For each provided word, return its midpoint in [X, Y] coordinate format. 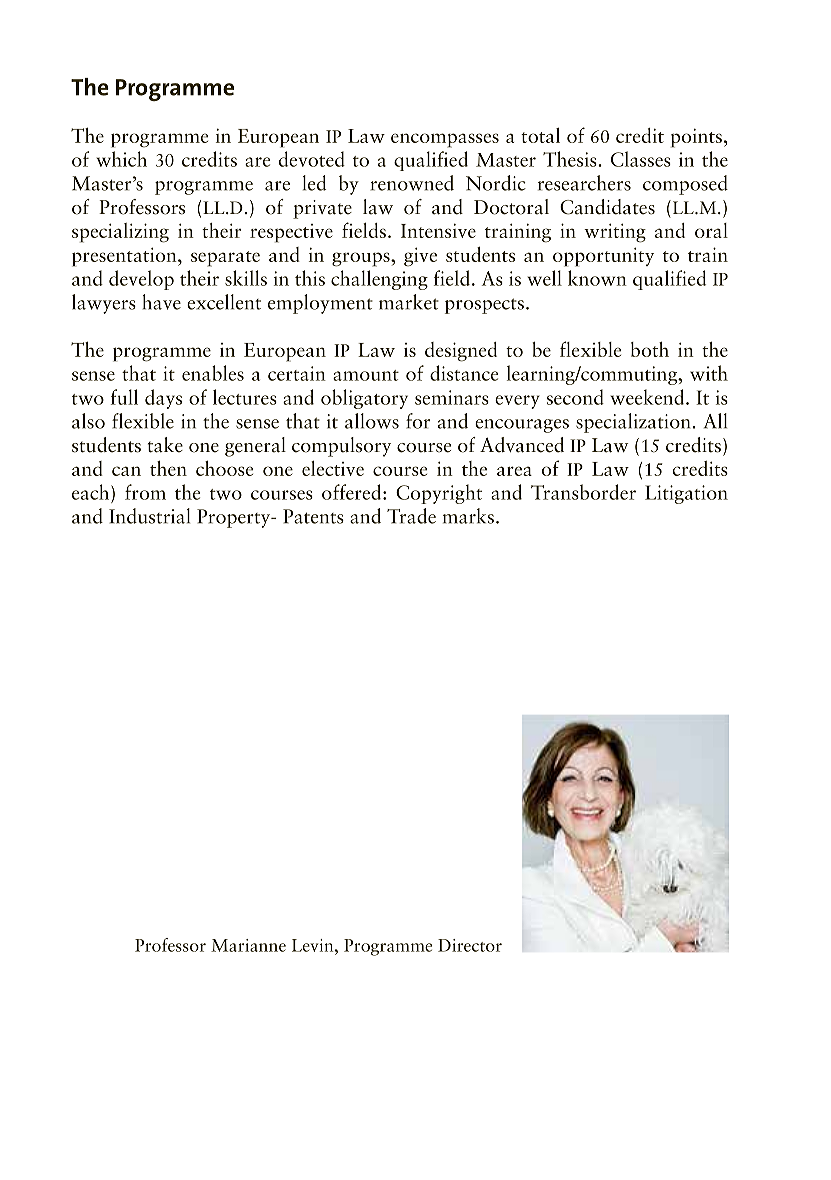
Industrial [149, 516]
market [409, 302]
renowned [412, 183]
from [145, 492]
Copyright [439, 494]
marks [468, 516]
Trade [411, 516]
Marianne [248, 945]
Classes [641, 159]
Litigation [686, 494]
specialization [634, 423]
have [161, 302]
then [168, 468]
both [650, 349]
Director [470, 945]
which [121, 159]
